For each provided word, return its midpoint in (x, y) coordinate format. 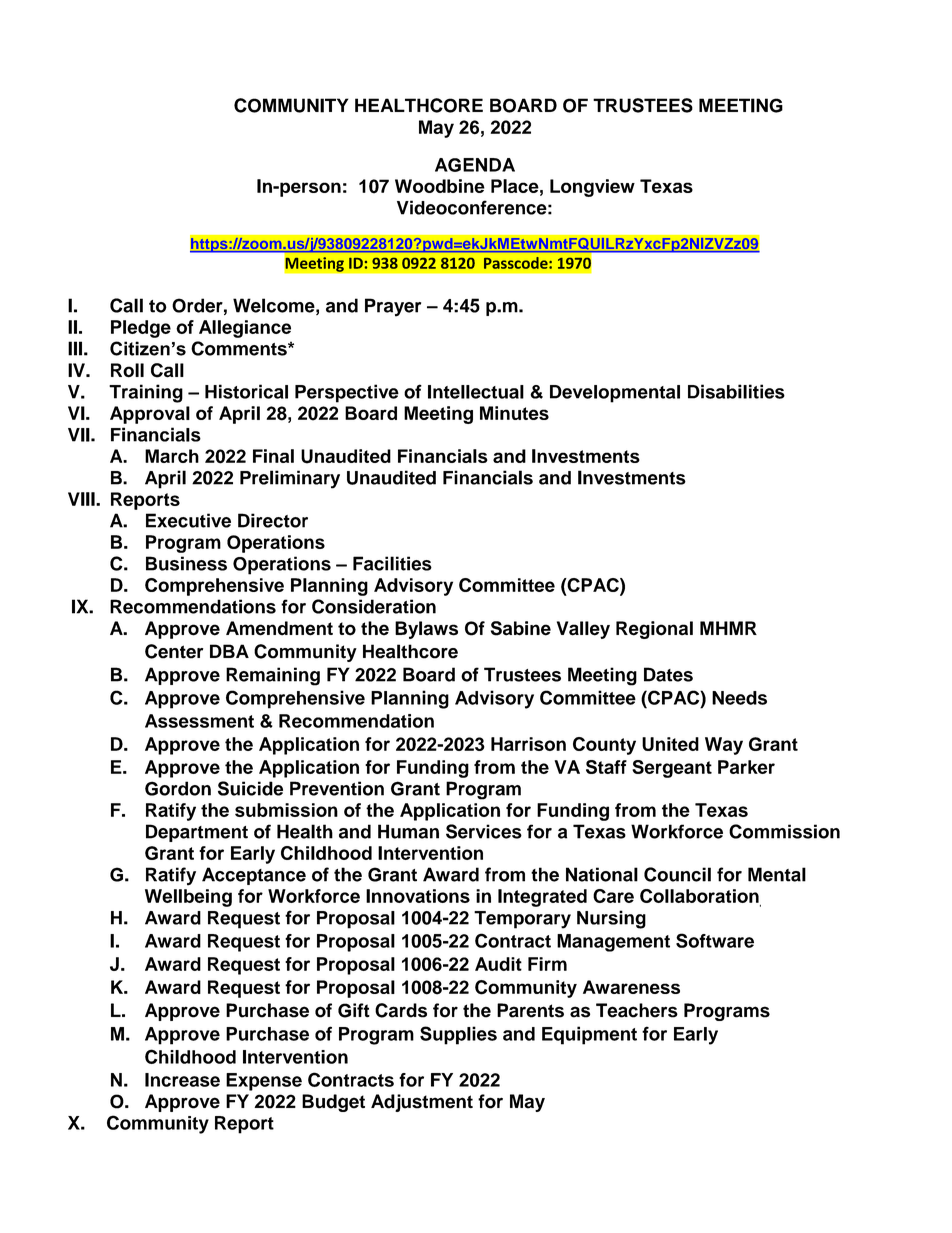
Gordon (178, 788)
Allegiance (245, 329)
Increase (182, 1080)
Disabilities (736, 391)
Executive (188, 520)
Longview (592, 188)
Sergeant (672, 769)
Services (484, 831)
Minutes (514, 413)
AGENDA (475, 165)
